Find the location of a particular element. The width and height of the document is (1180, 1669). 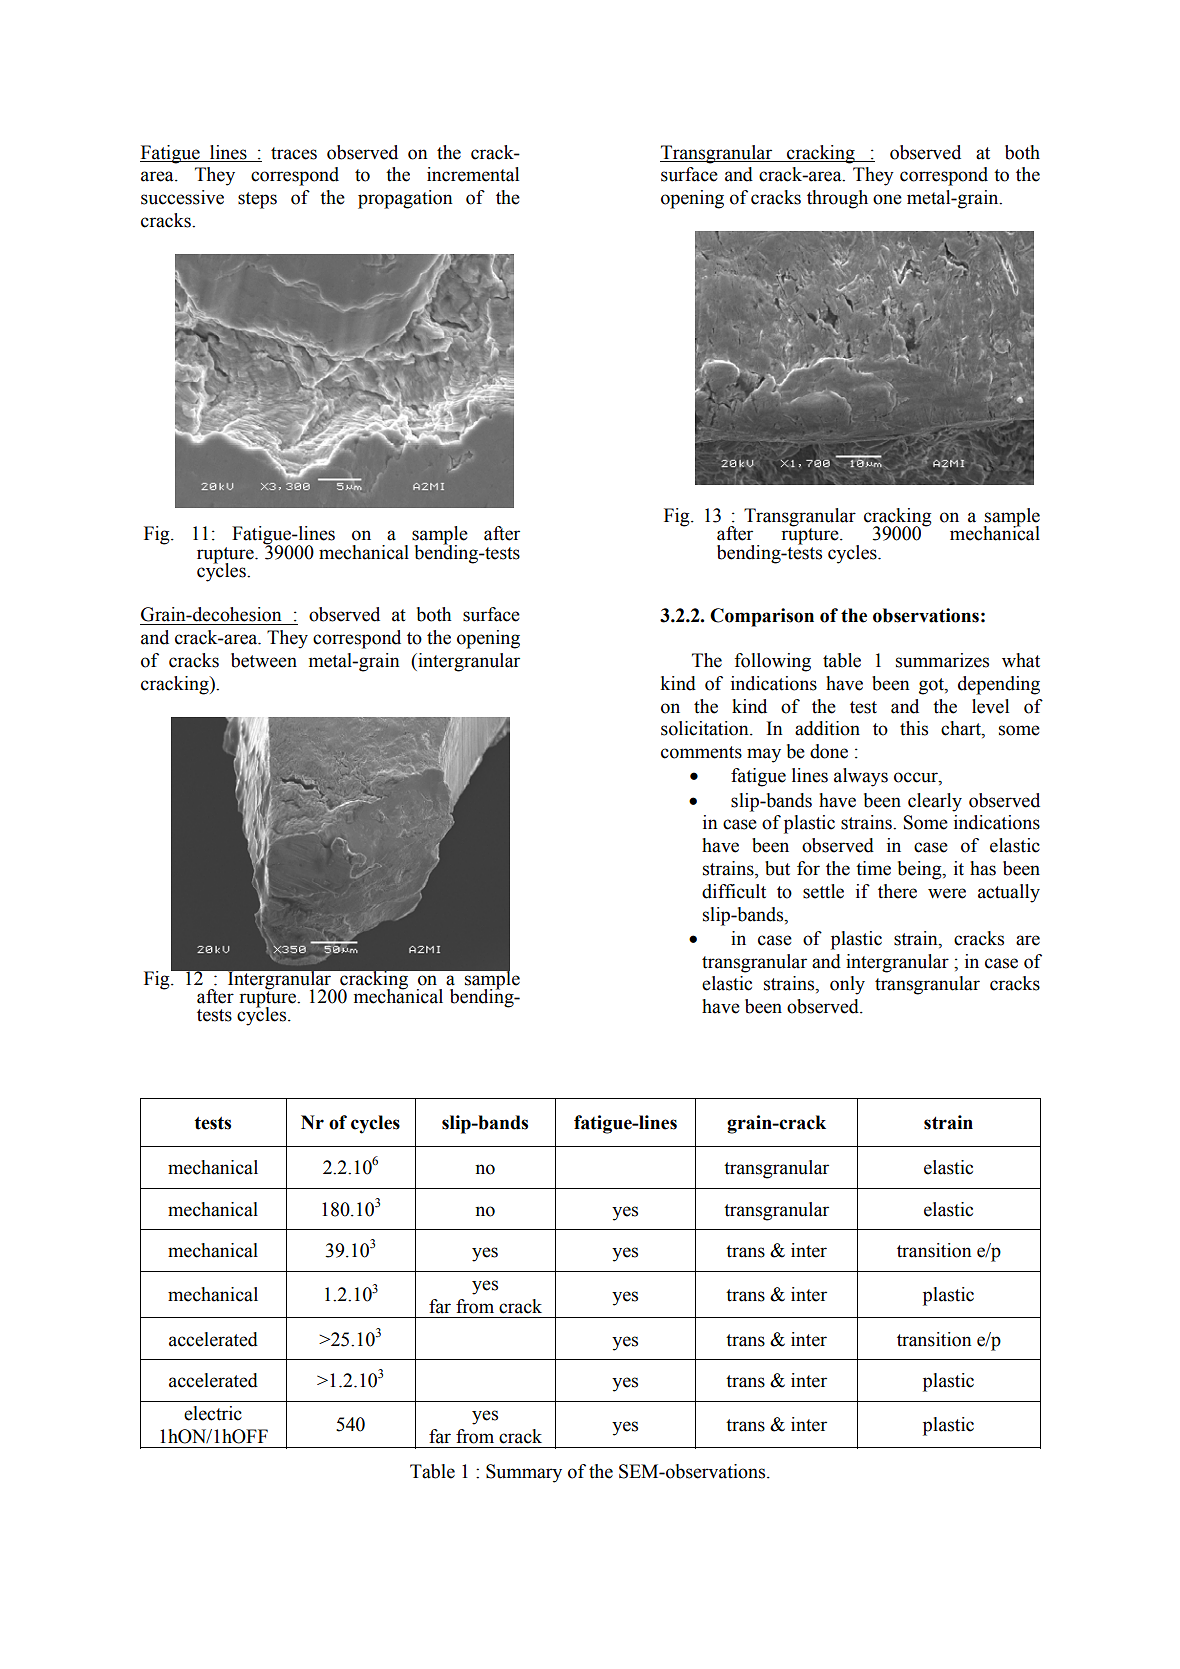

incremental is located at coordinates (473, 174).
